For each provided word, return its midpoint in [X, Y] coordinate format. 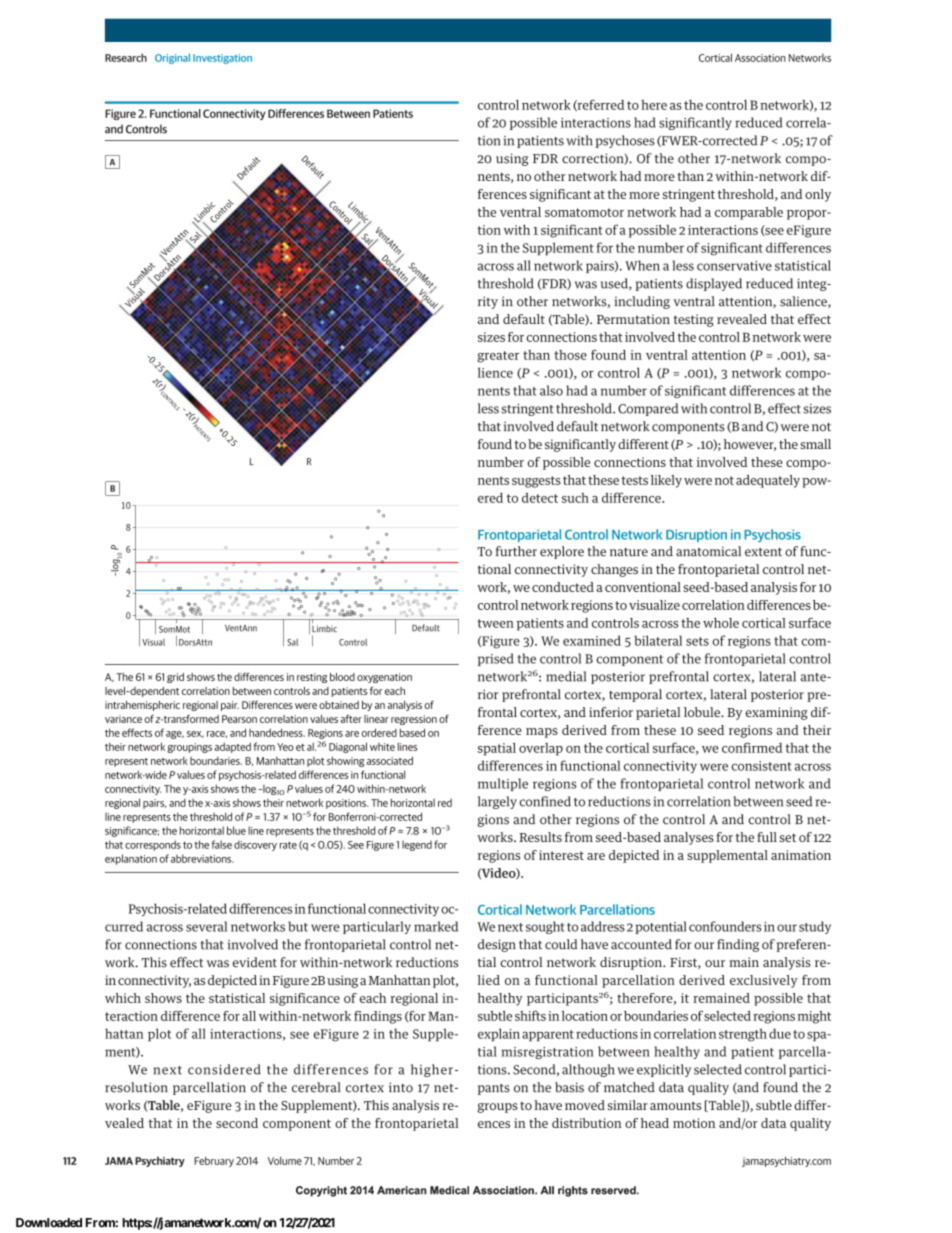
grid [175, 678]
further [516, 551]
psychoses [625, 141]
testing [694, 320]
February [214, 1161]
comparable [749, 213]
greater [498, 357]
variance [123, 719]
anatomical [708, 551]
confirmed [752, 747]
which [123, 998]
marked [436, 926]
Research [126, 57]
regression [414, 720]
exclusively [764, 981]
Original [172, 59]
